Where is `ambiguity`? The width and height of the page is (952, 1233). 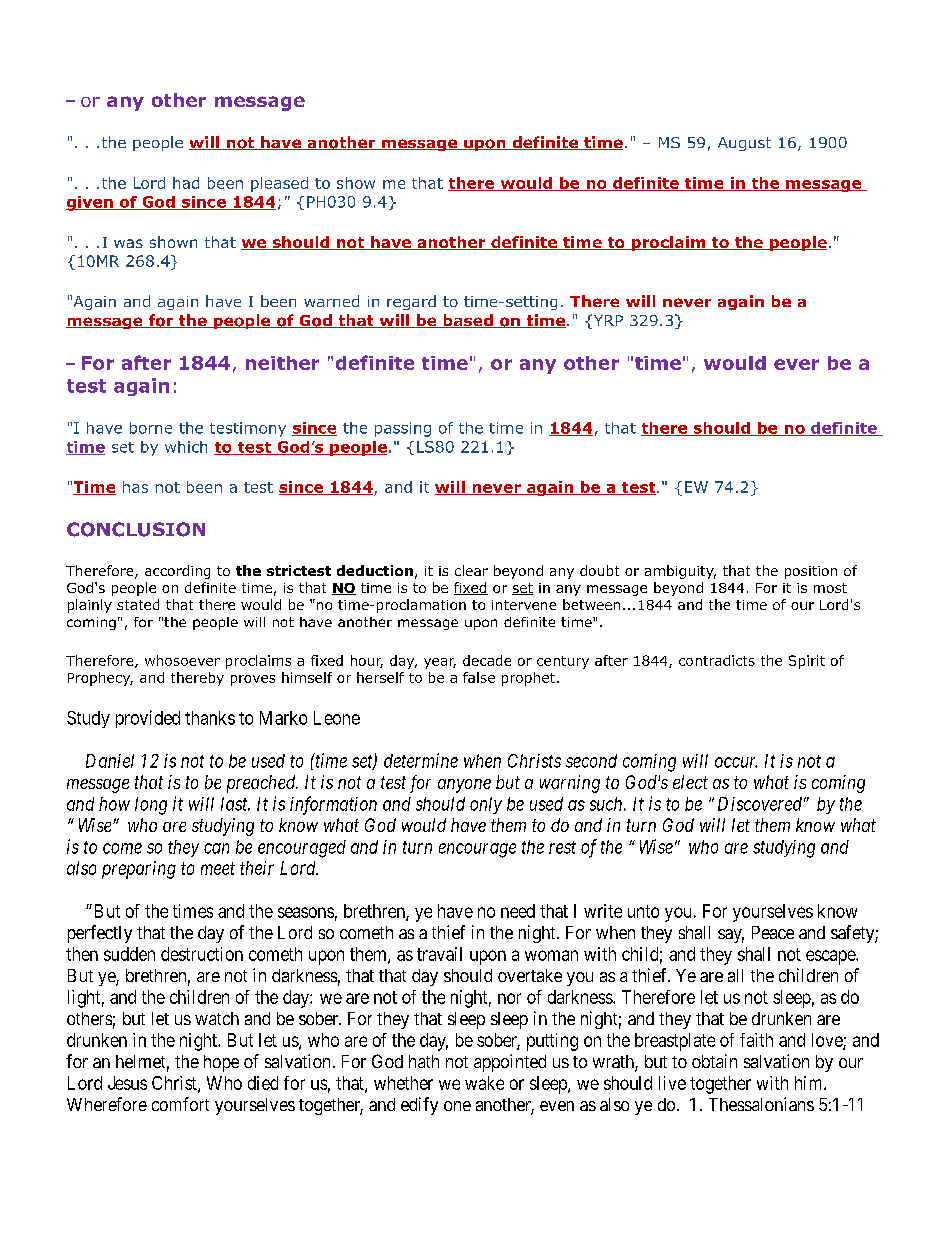
ambiguity is located at coordinates (680, 572).
